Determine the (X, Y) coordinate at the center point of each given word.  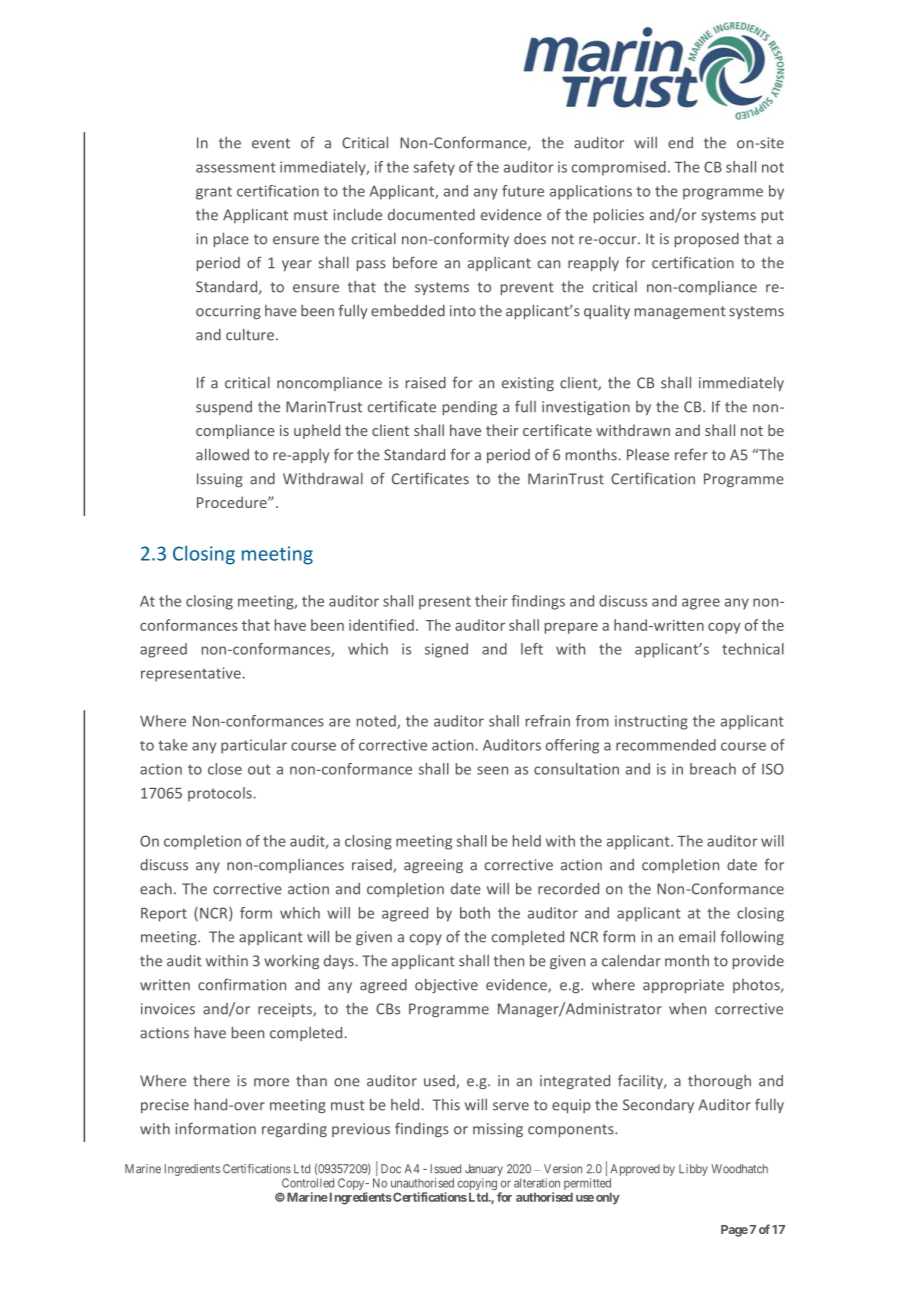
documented (431, 215)
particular (254, 746)
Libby (693, 1170)
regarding (294, 1130)
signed (446, 650)
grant (214, 193)
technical (753, 649)
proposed (707, 240)
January (484, 1170)
